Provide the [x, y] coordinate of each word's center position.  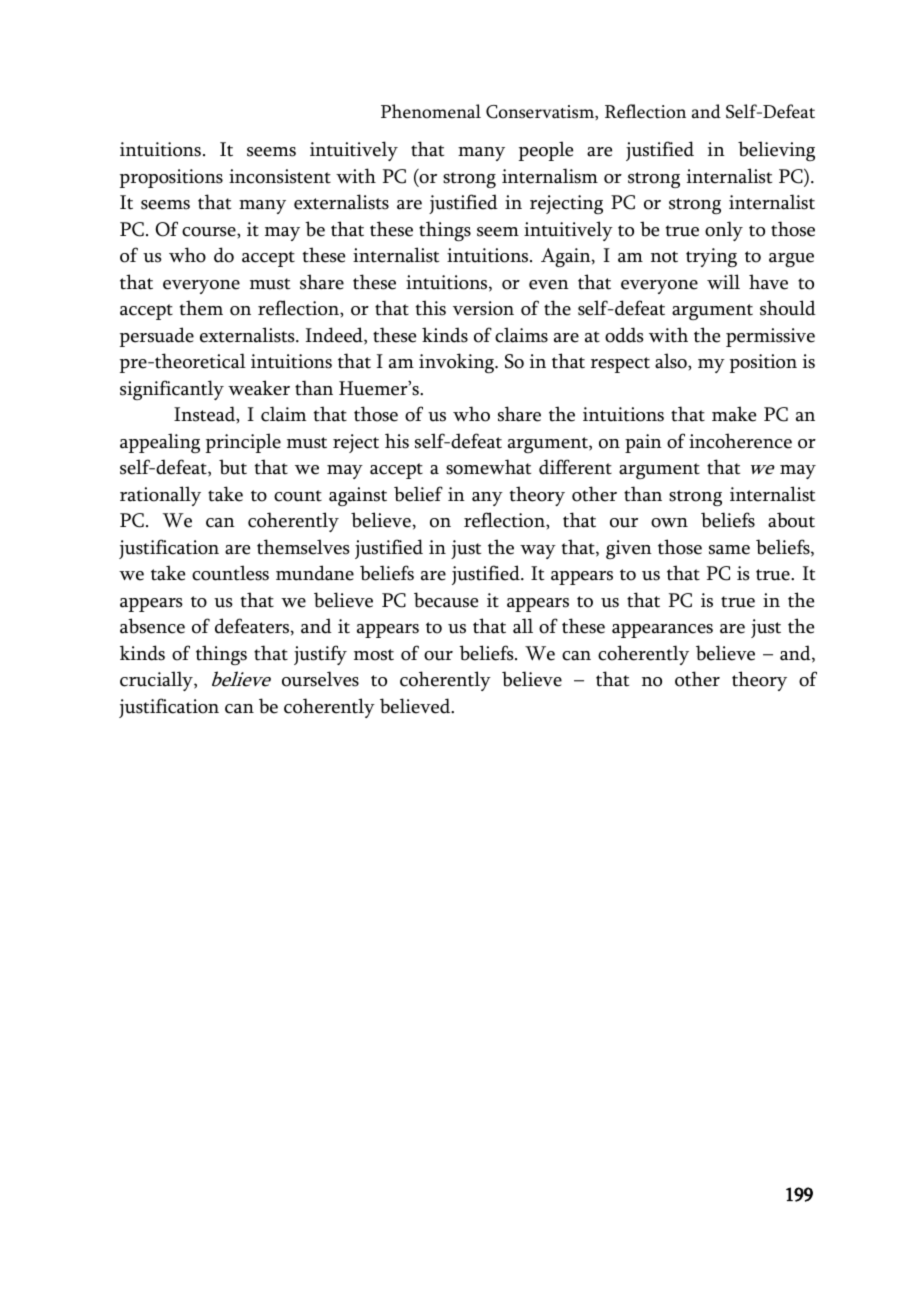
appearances [662, 631]
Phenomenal [431, 111]
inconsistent [280, 176]
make [734, 414]
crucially [157, 681]
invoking [457, 363]
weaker [259, 388]
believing [776, 151]
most [374, 655]
